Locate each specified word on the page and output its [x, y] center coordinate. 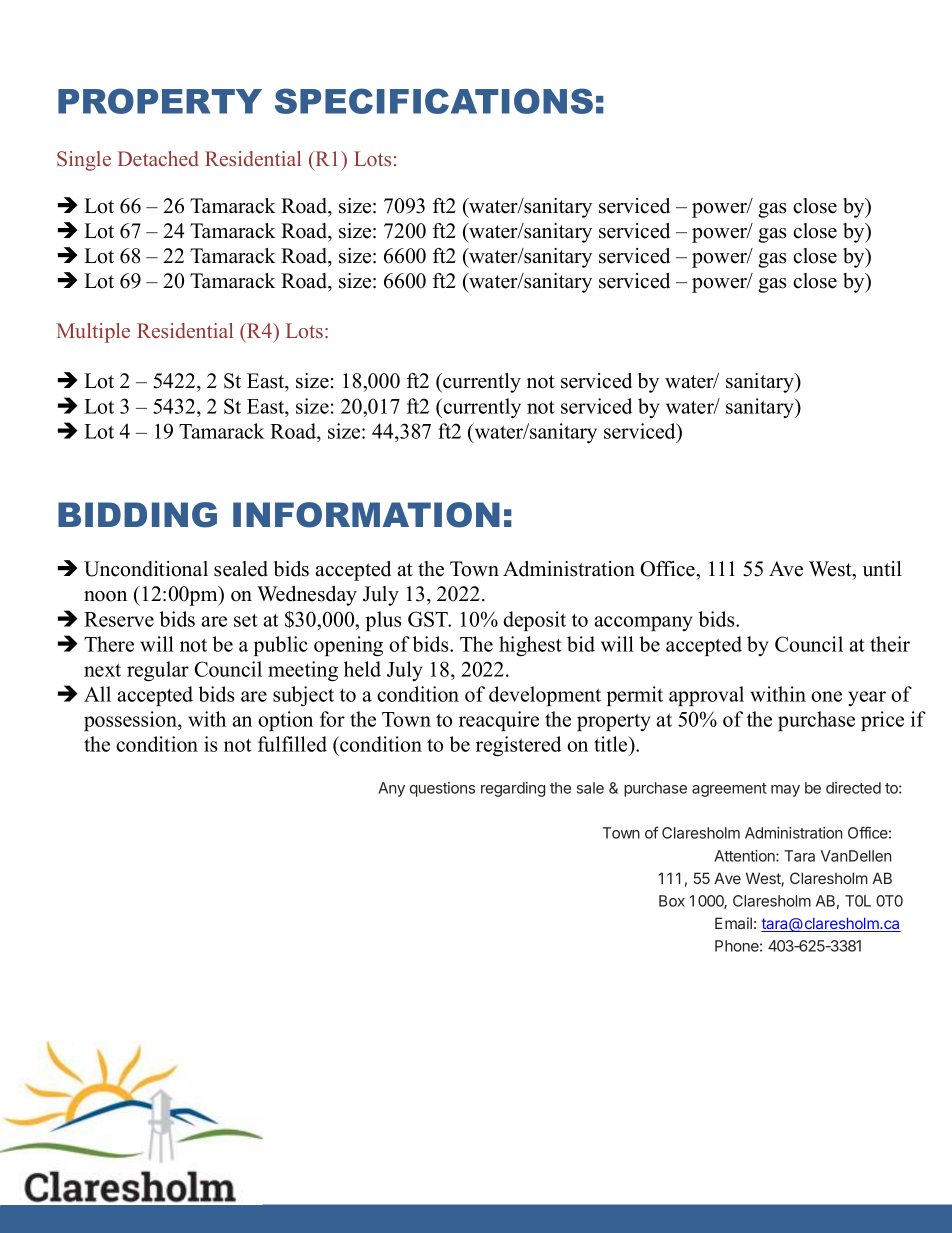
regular [158, 671]
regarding [513, 789]
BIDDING [137, 515]
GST [429, 619]
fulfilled [292, 744]
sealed [241, 569]
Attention [745, 856]
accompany [643, 623]
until [882, 569]
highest [530, 646]
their [890, 644]
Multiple [93, 333]
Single [84, 161]
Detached [158, 158]
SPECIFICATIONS [434, 101]
